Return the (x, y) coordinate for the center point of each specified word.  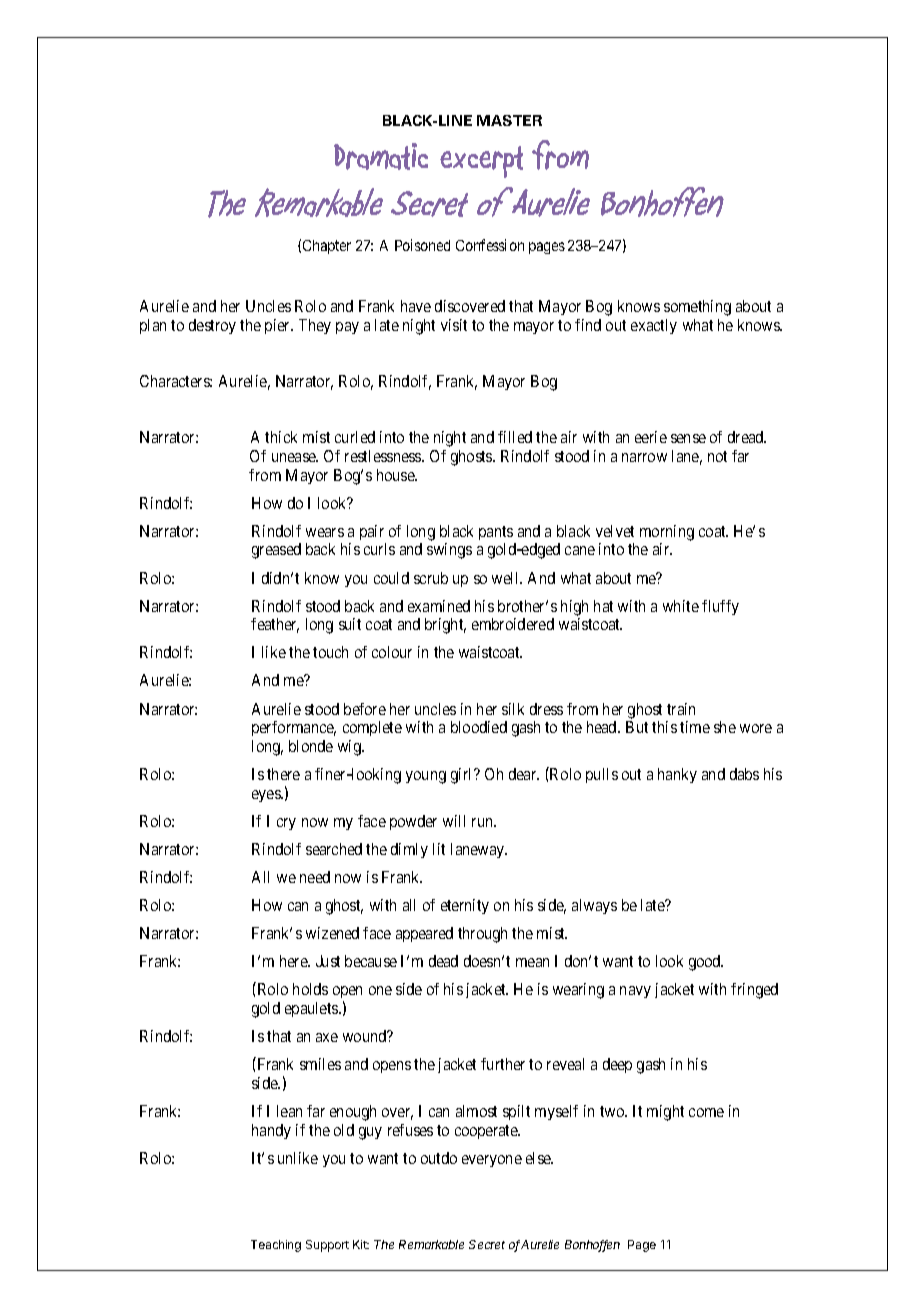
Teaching (276, 1246)
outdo (439, 1158)
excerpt (481, 162)
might (665, 1113)
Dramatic (381, 156)
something (697, 308)
